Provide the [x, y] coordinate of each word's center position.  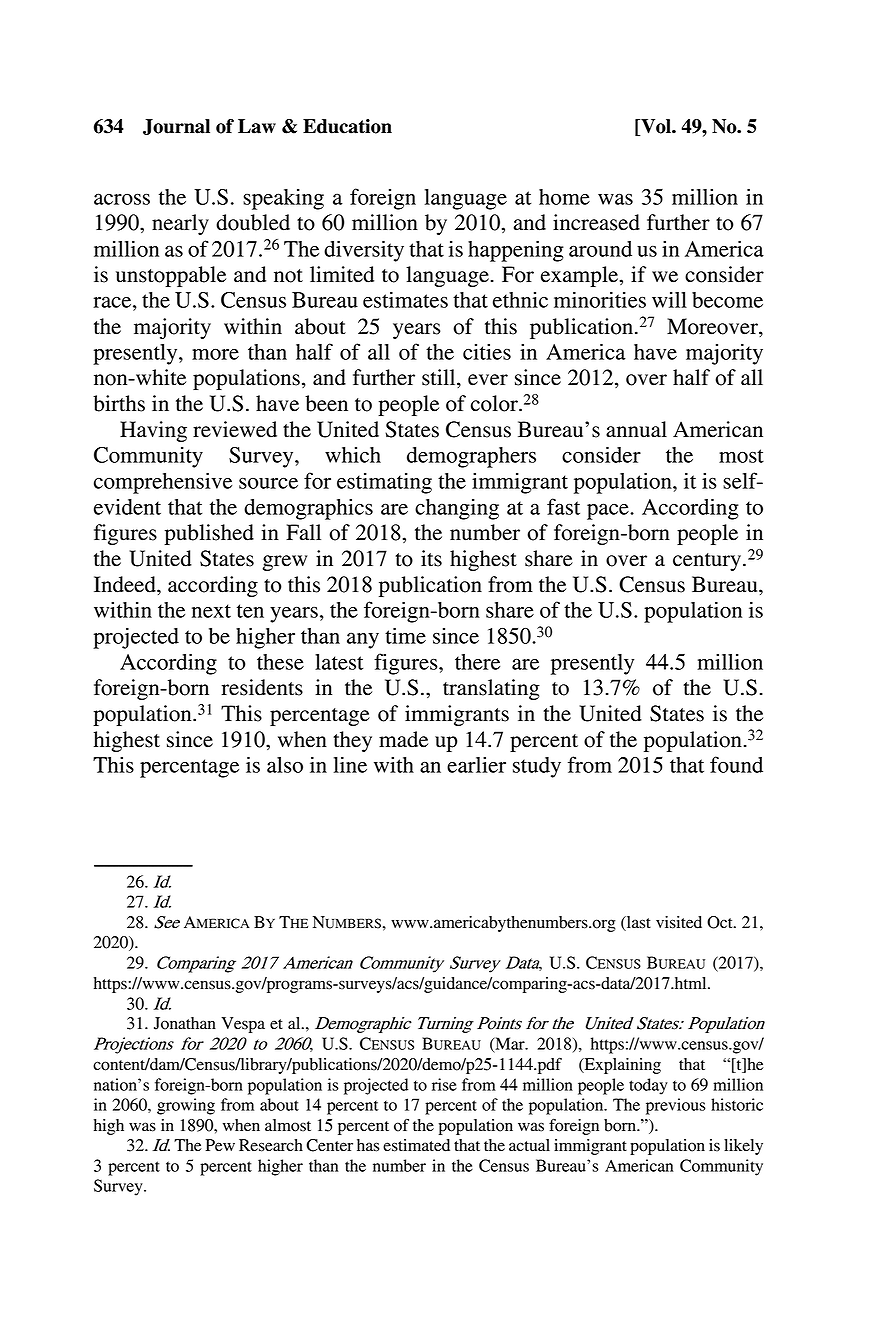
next [211, 611]
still [440, 378]
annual [636, 429]
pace [609, 511]
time [405, 635]
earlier [476, 765]
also [285, 765]
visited [679, 922]
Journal [176, 127]
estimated [416, 1145]
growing [186, 1106]
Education [347, 126]
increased [596, 222]
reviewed [235, 429]
